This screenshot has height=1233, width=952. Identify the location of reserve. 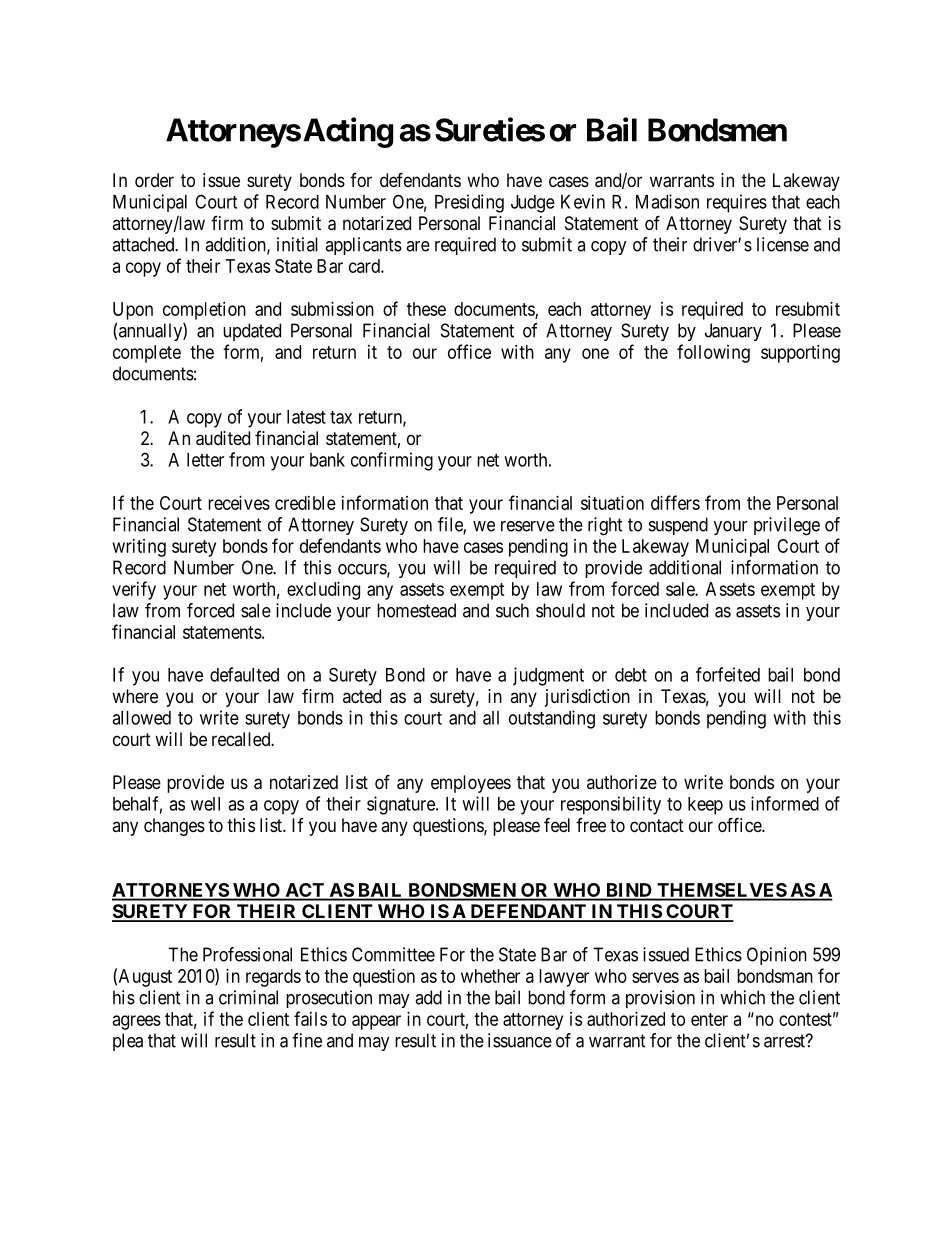
(528, 526).
